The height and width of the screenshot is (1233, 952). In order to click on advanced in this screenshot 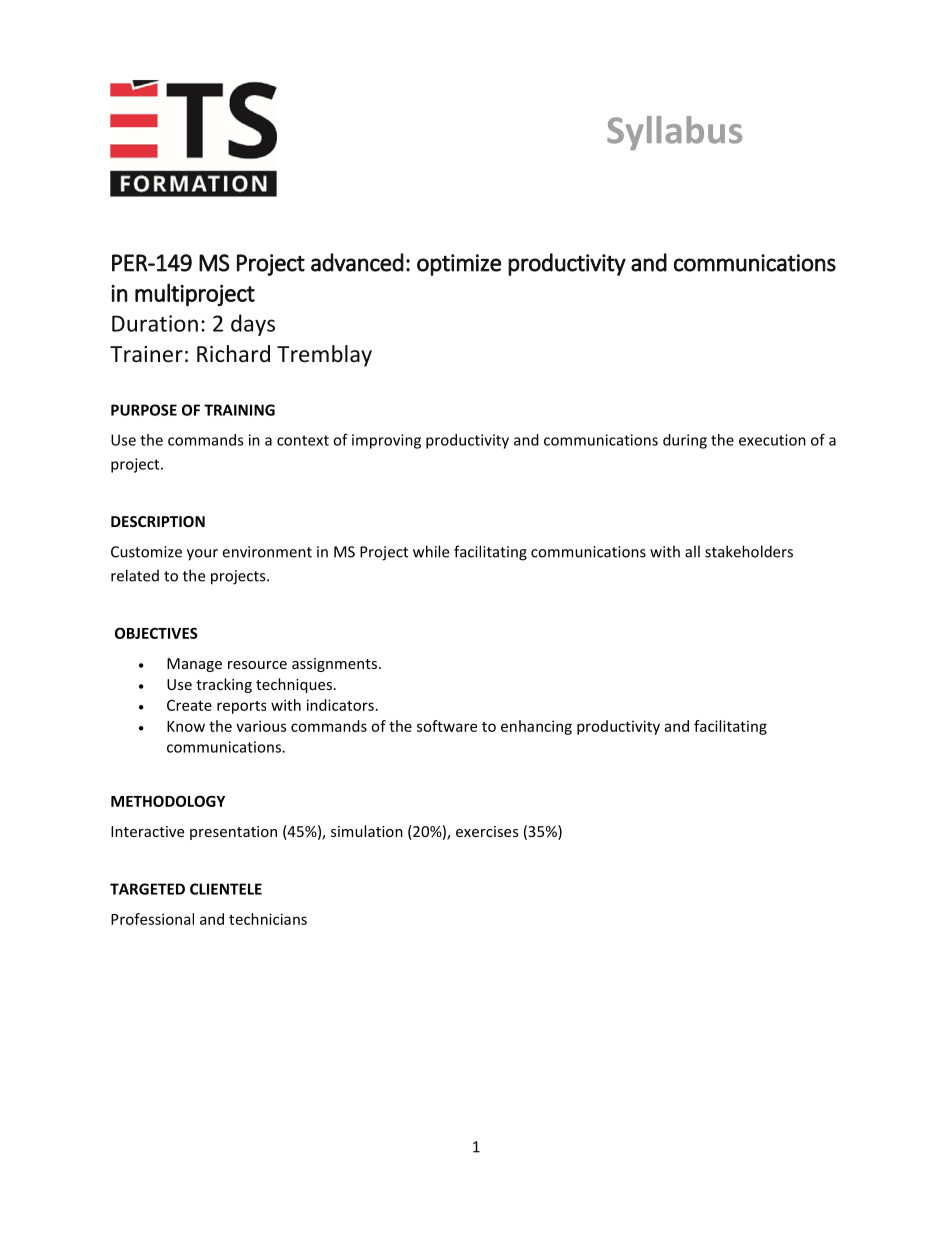, I will do `click(357, 262)`.
